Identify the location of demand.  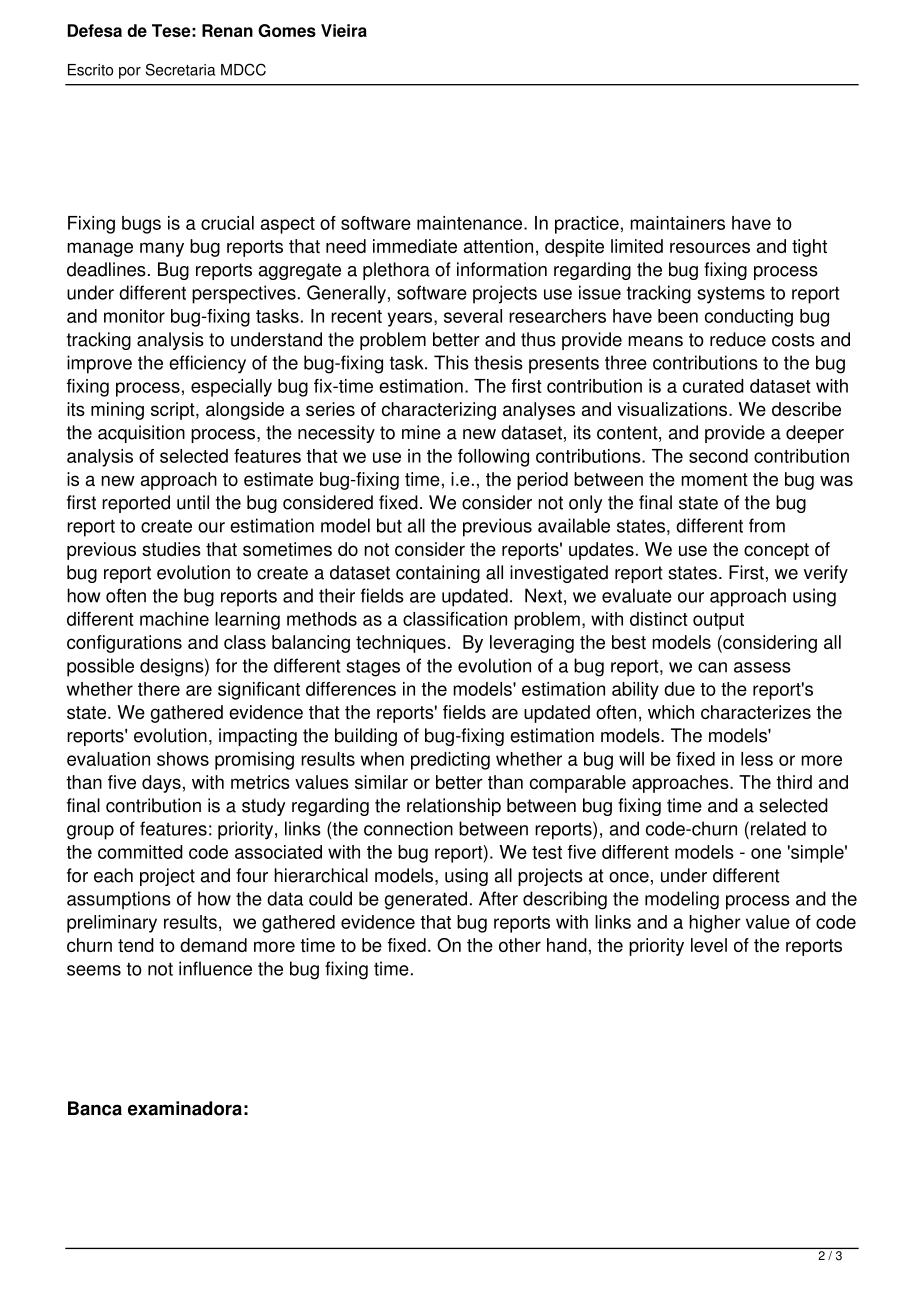
(213, 945).
